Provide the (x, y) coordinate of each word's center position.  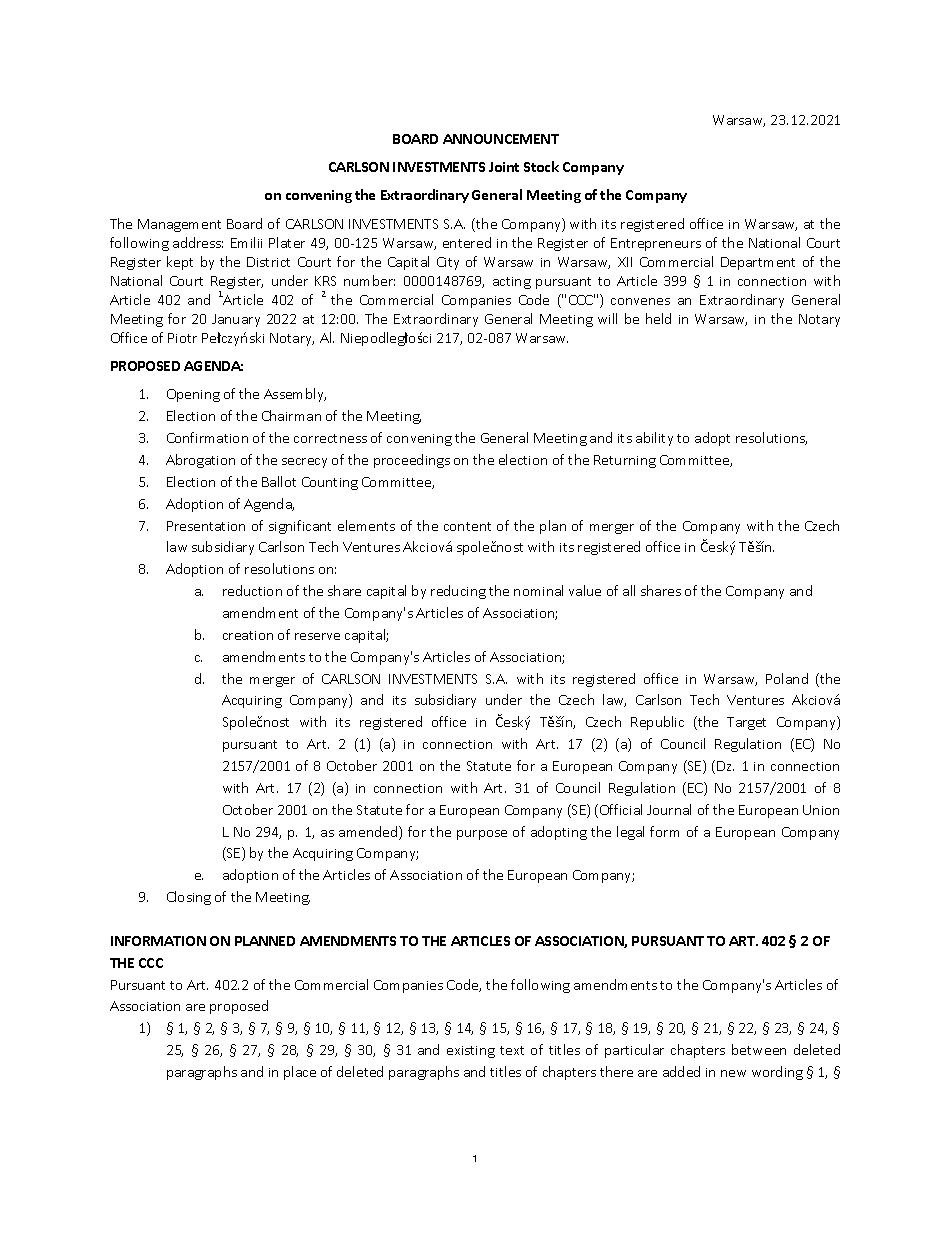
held (658, 318)
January (236, 320)
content (467, 526)
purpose (482, 835)
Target (746, 723)
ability (654, 439)
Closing (189, 898)
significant (300, 527)
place (300, 1073)
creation (248, 635)
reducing (458, 592)
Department (758, 263)
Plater (287, 242)
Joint (504, 167)
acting (512, 283)
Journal (669, 809)
